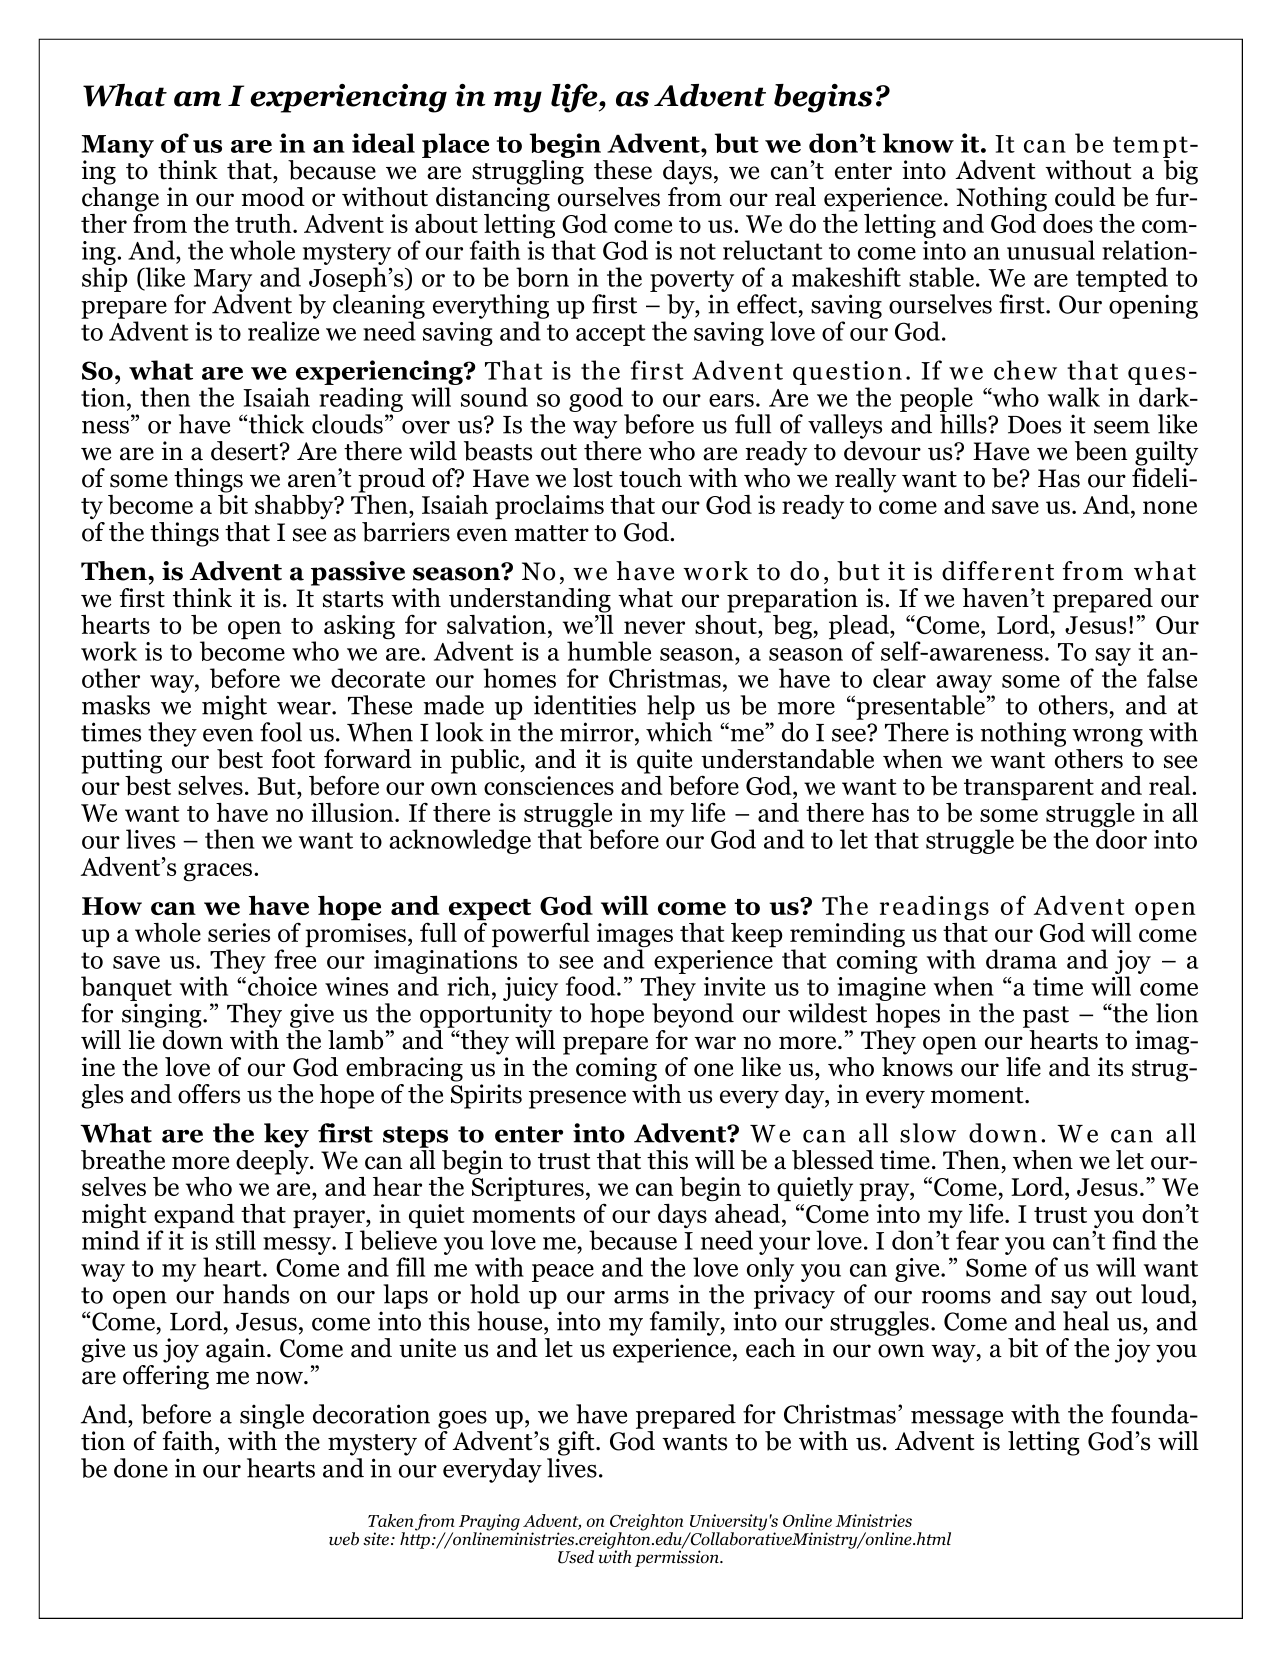 This image has width=1280, height=1656. What do you see at coordinates (1101, 451) in the image?
I see `been` at bounding box center [1101, 451].
